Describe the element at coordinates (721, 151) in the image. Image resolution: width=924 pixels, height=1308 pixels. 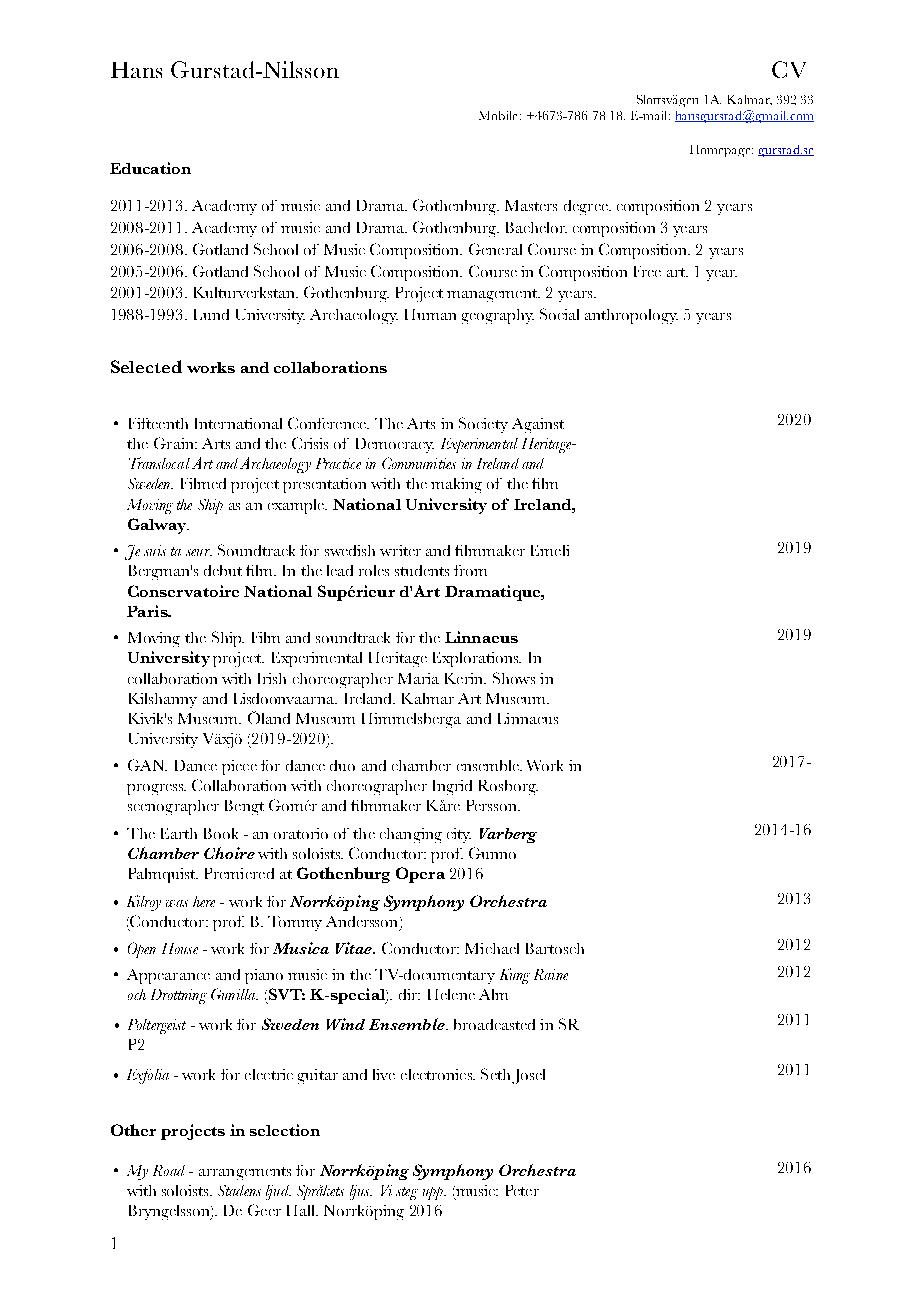
I see `Homepage` at that location.
